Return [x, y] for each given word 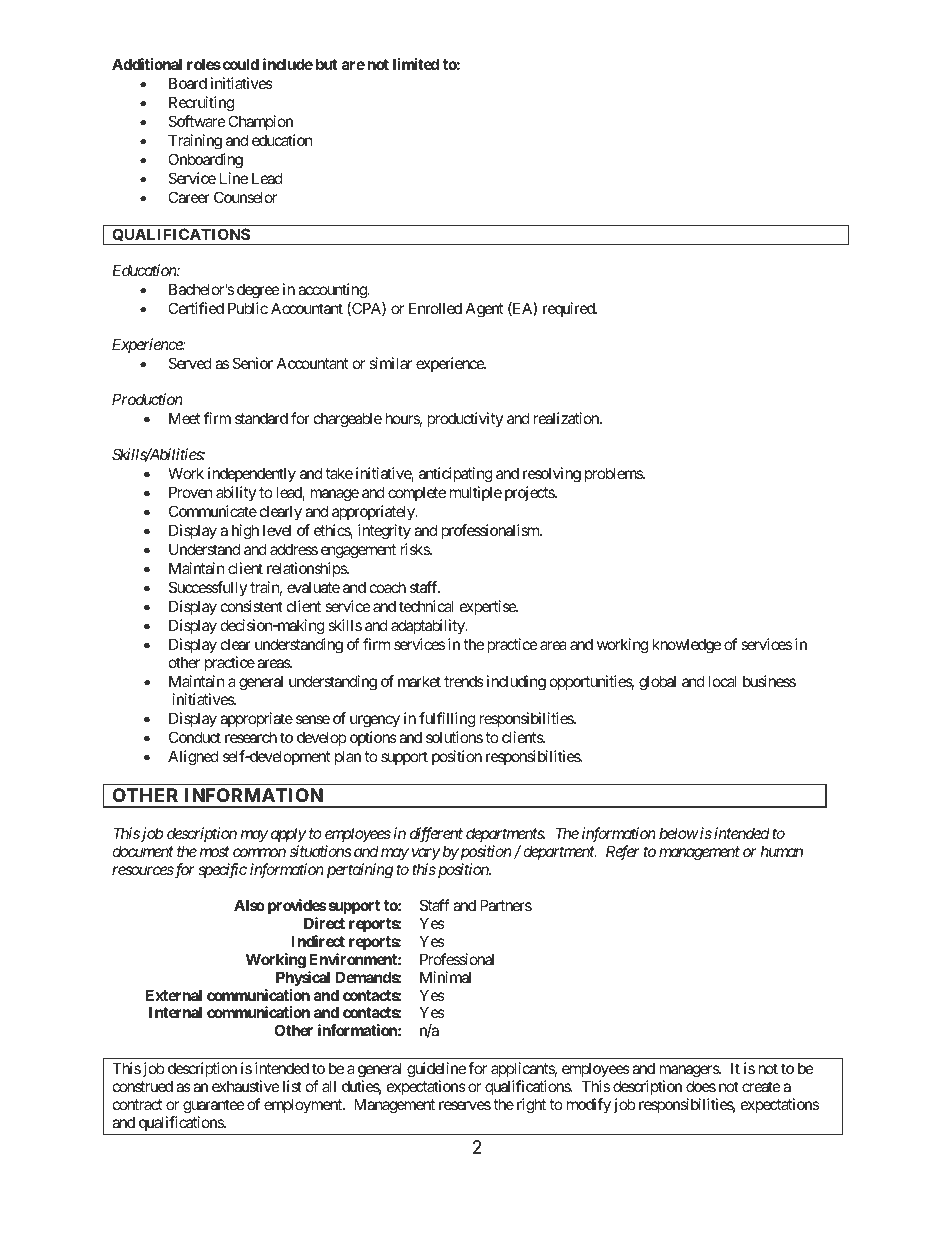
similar [390, 363]
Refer [622, 853]
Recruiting [201, 104]
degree [258, 291]
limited [416, 64]
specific [222, 871]
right [531, 1106]
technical [426, 606]
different [436, 836]
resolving [552, 475]
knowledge [686, 646]
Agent [484, 310]
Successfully [208, 588]
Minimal [445, 977]
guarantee [214, 1108]
